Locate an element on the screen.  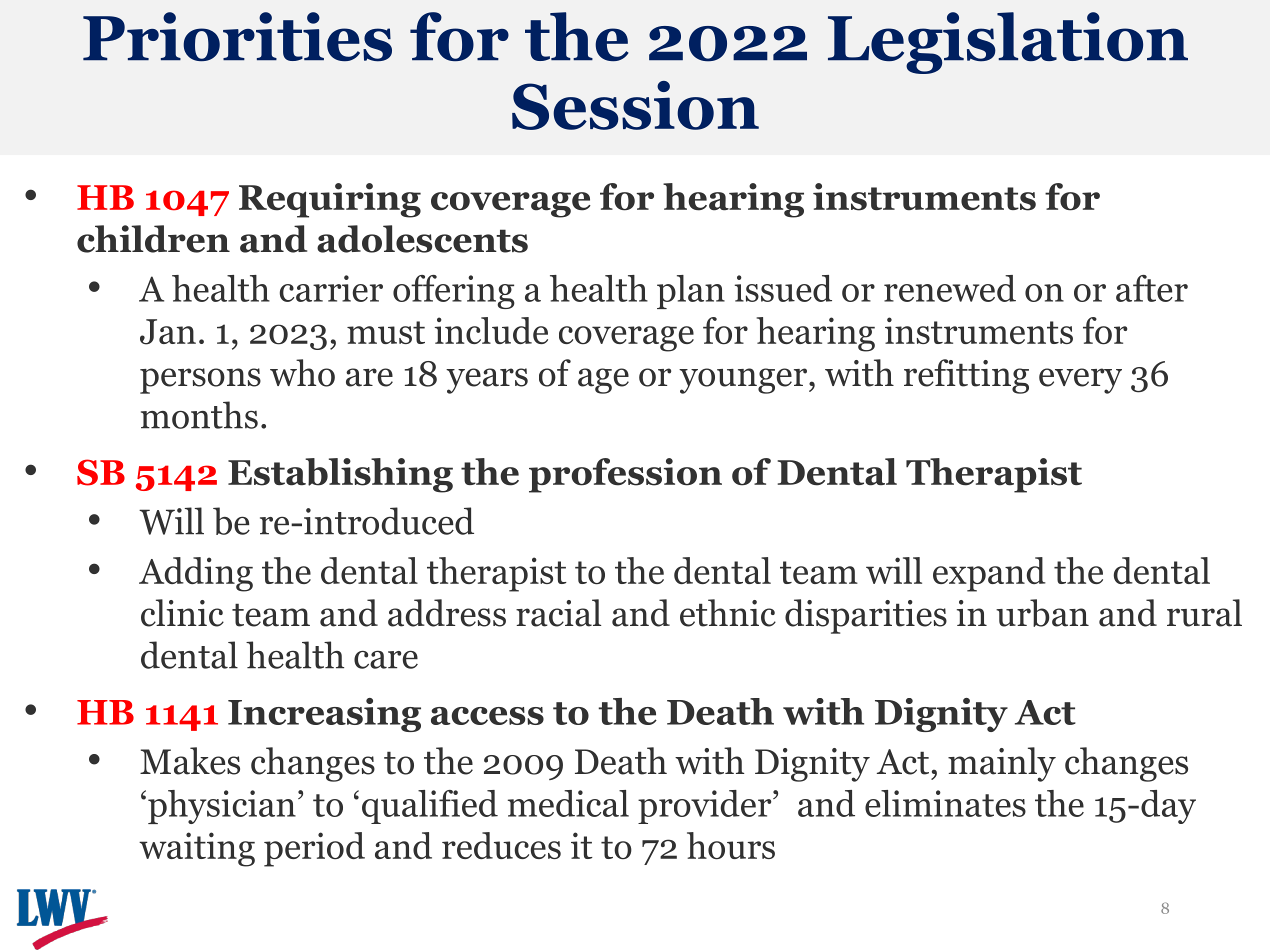
every is located at coordinates (1080, 381).
